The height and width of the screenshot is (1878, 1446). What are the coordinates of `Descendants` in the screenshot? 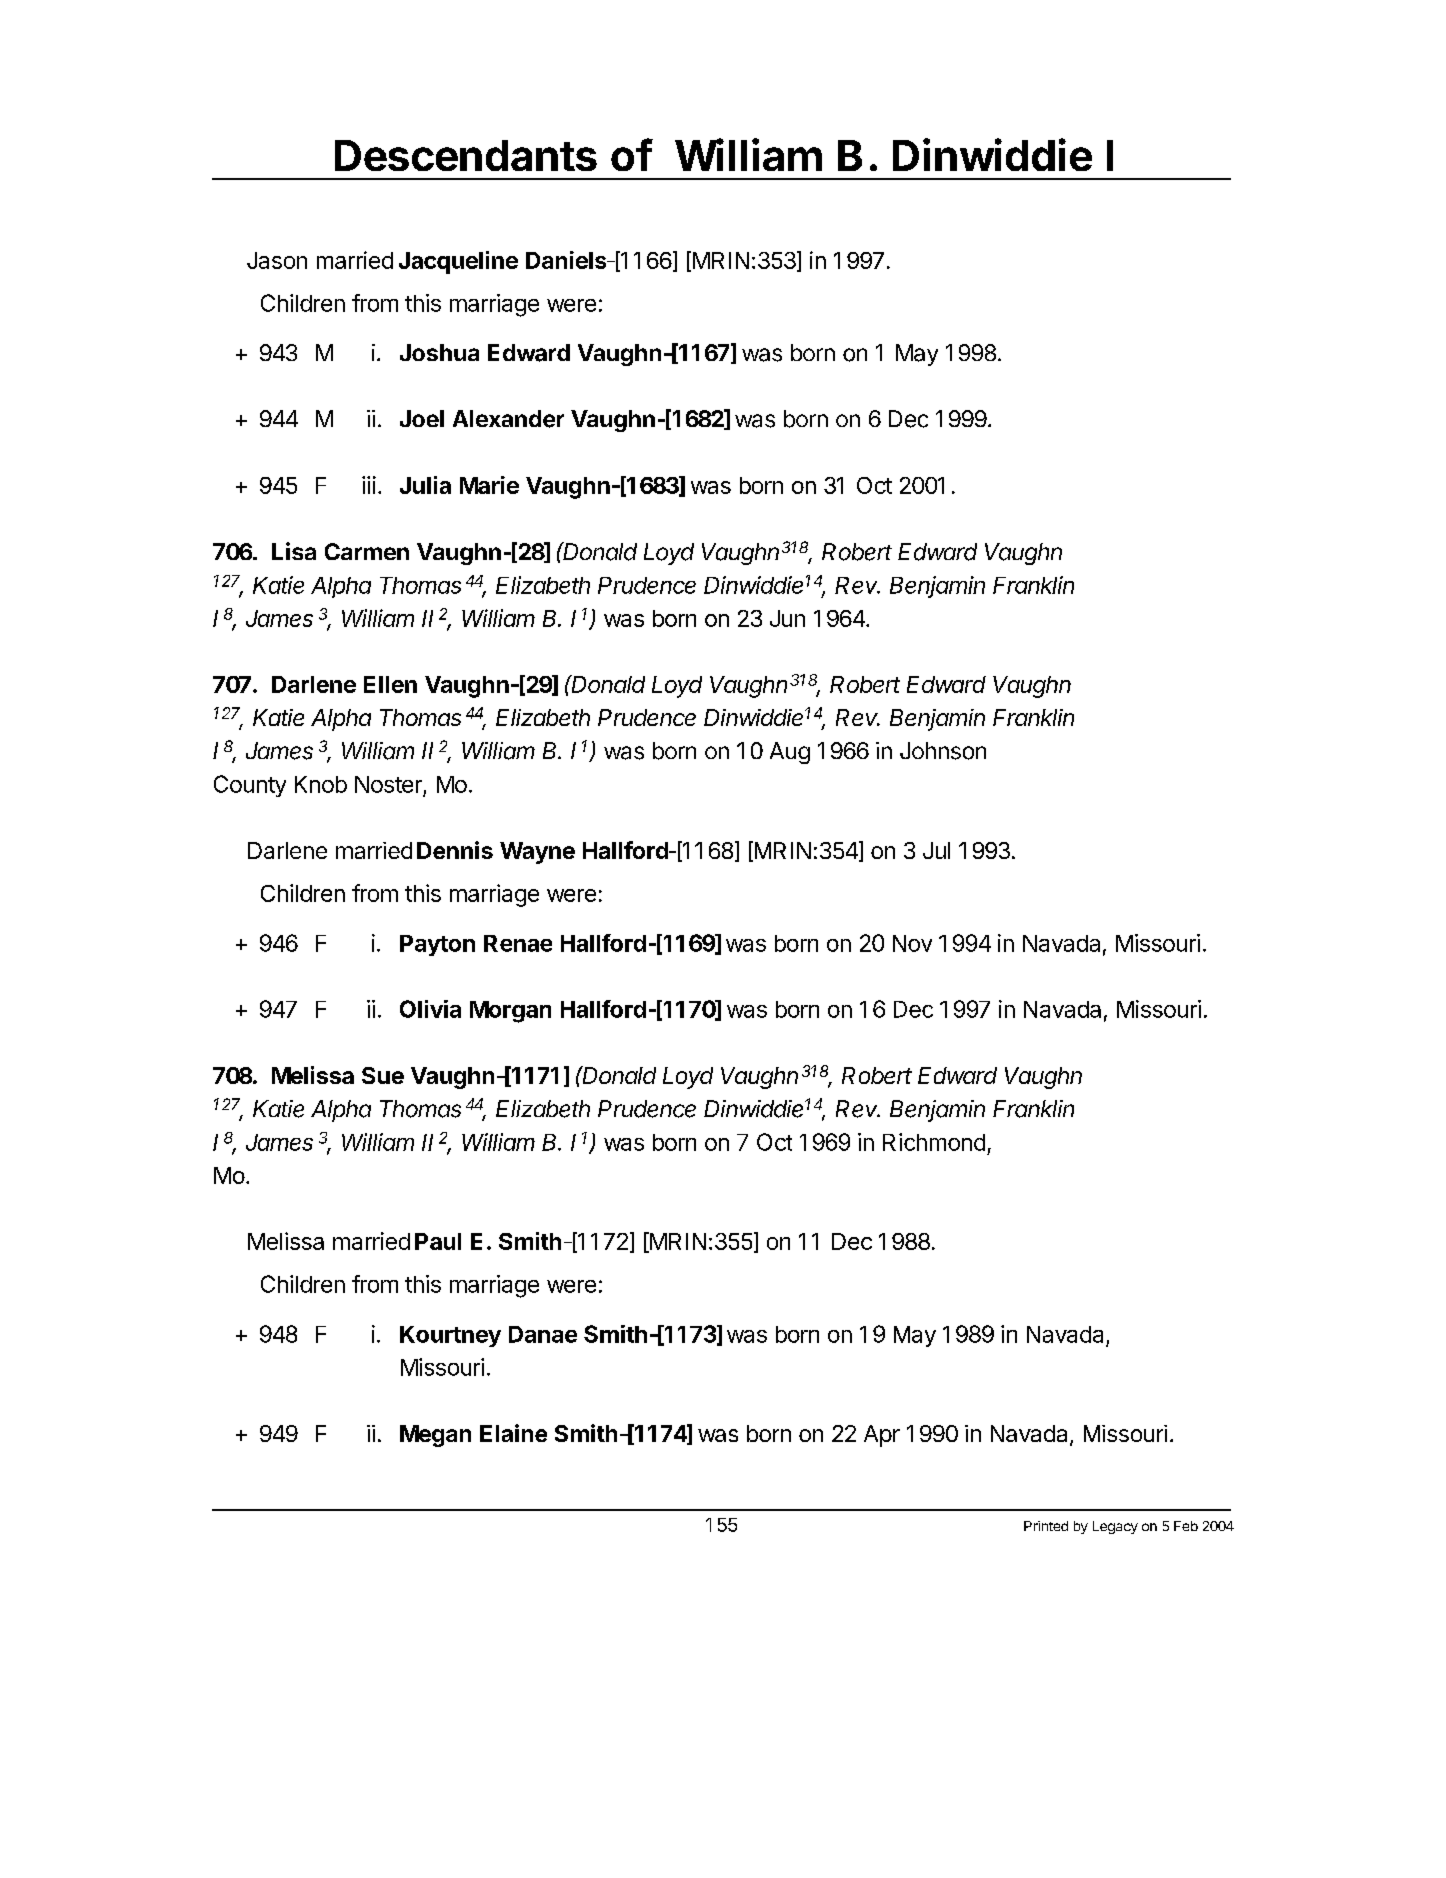 It's located at (466, 155).
